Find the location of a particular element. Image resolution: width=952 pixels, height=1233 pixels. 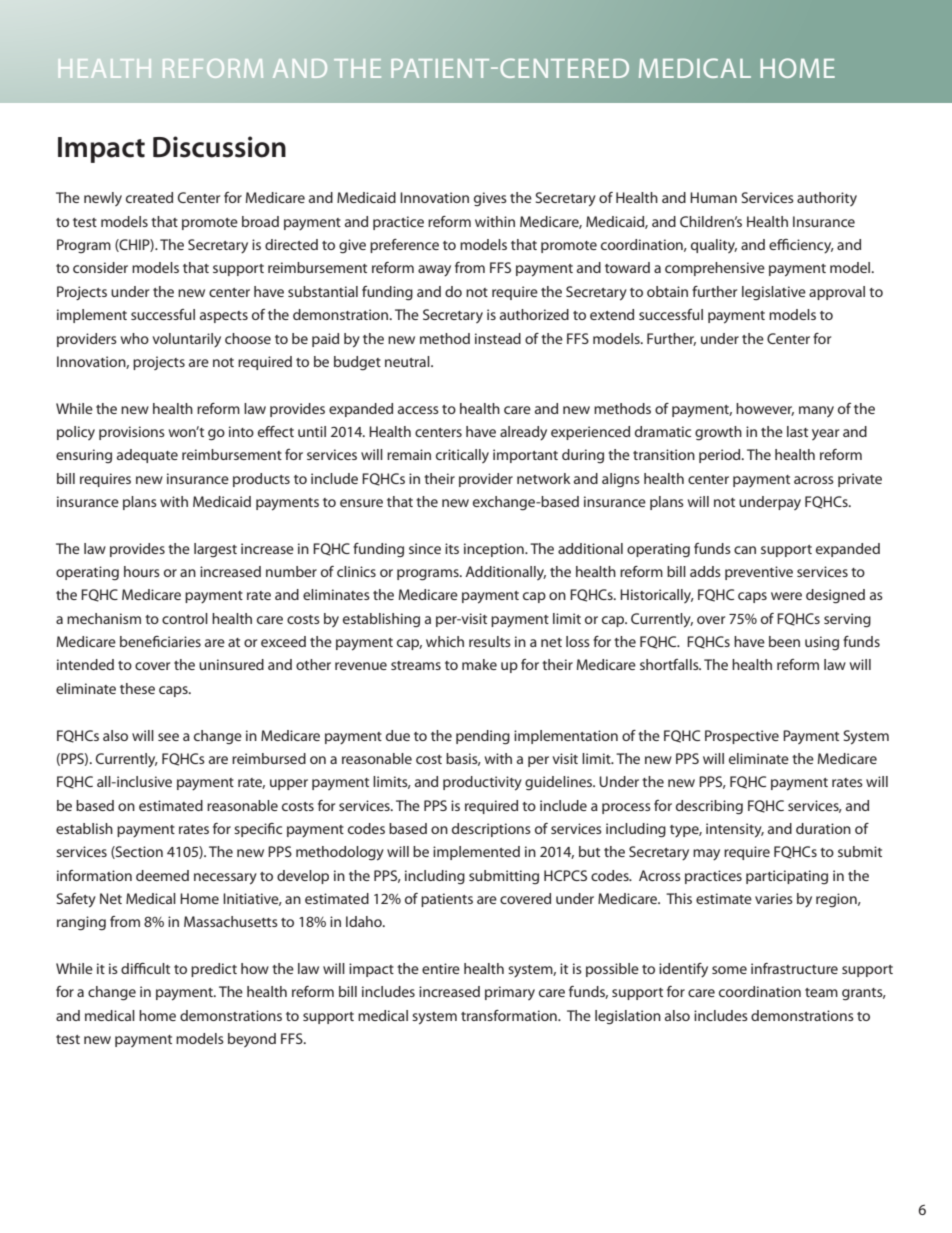

difficult is located at coordinates (145, 968).
